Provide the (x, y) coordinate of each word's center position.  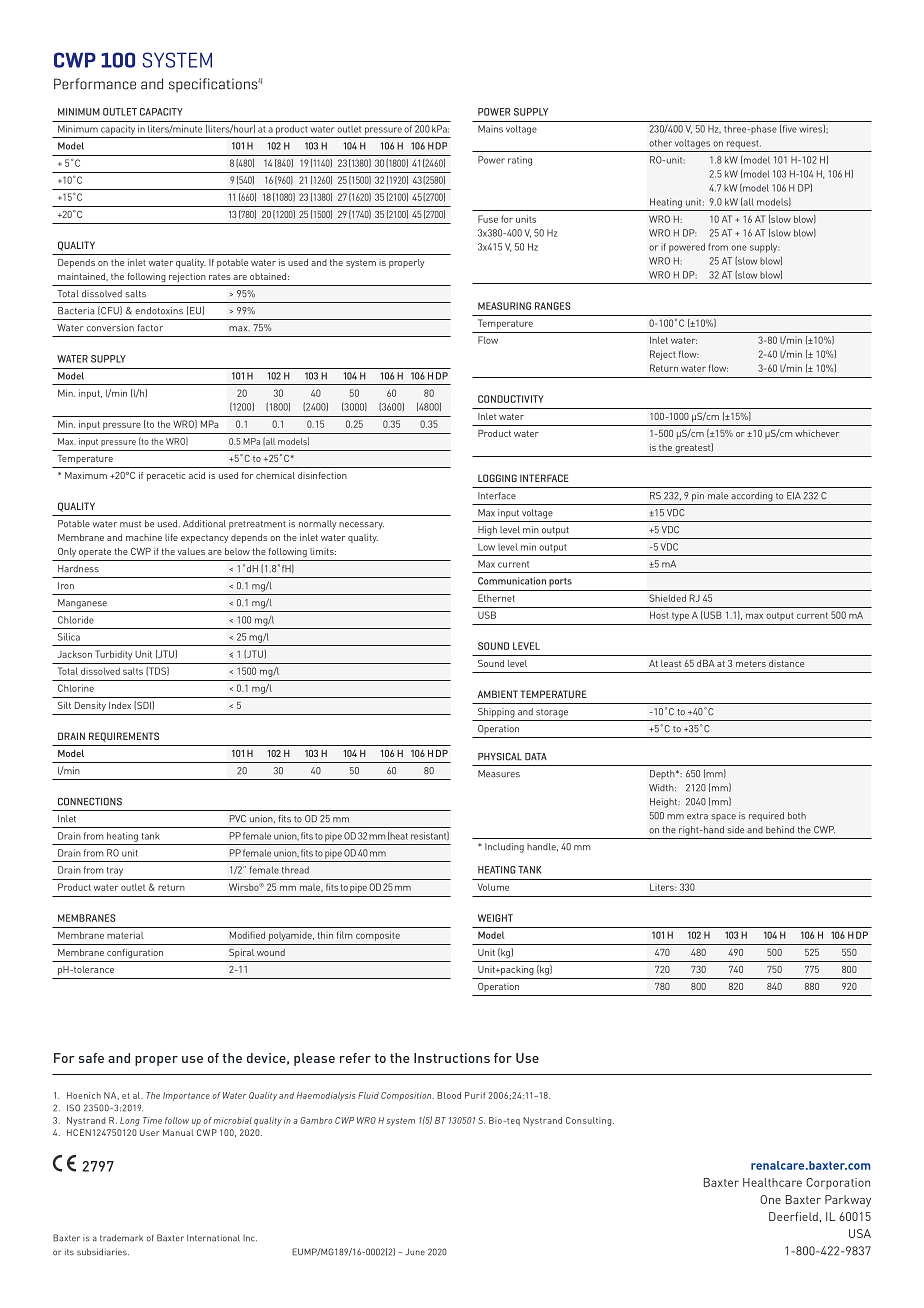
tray (115, 871)
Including (504, 848)
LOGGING (497, 478)
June (415, 1252)
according (752, 497)
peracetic (166, 476)
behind (780, 830)
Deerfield (793, 1216)
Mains (490, 129)
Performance (95, 84)
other (660, 143)
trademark (121, 1238)
